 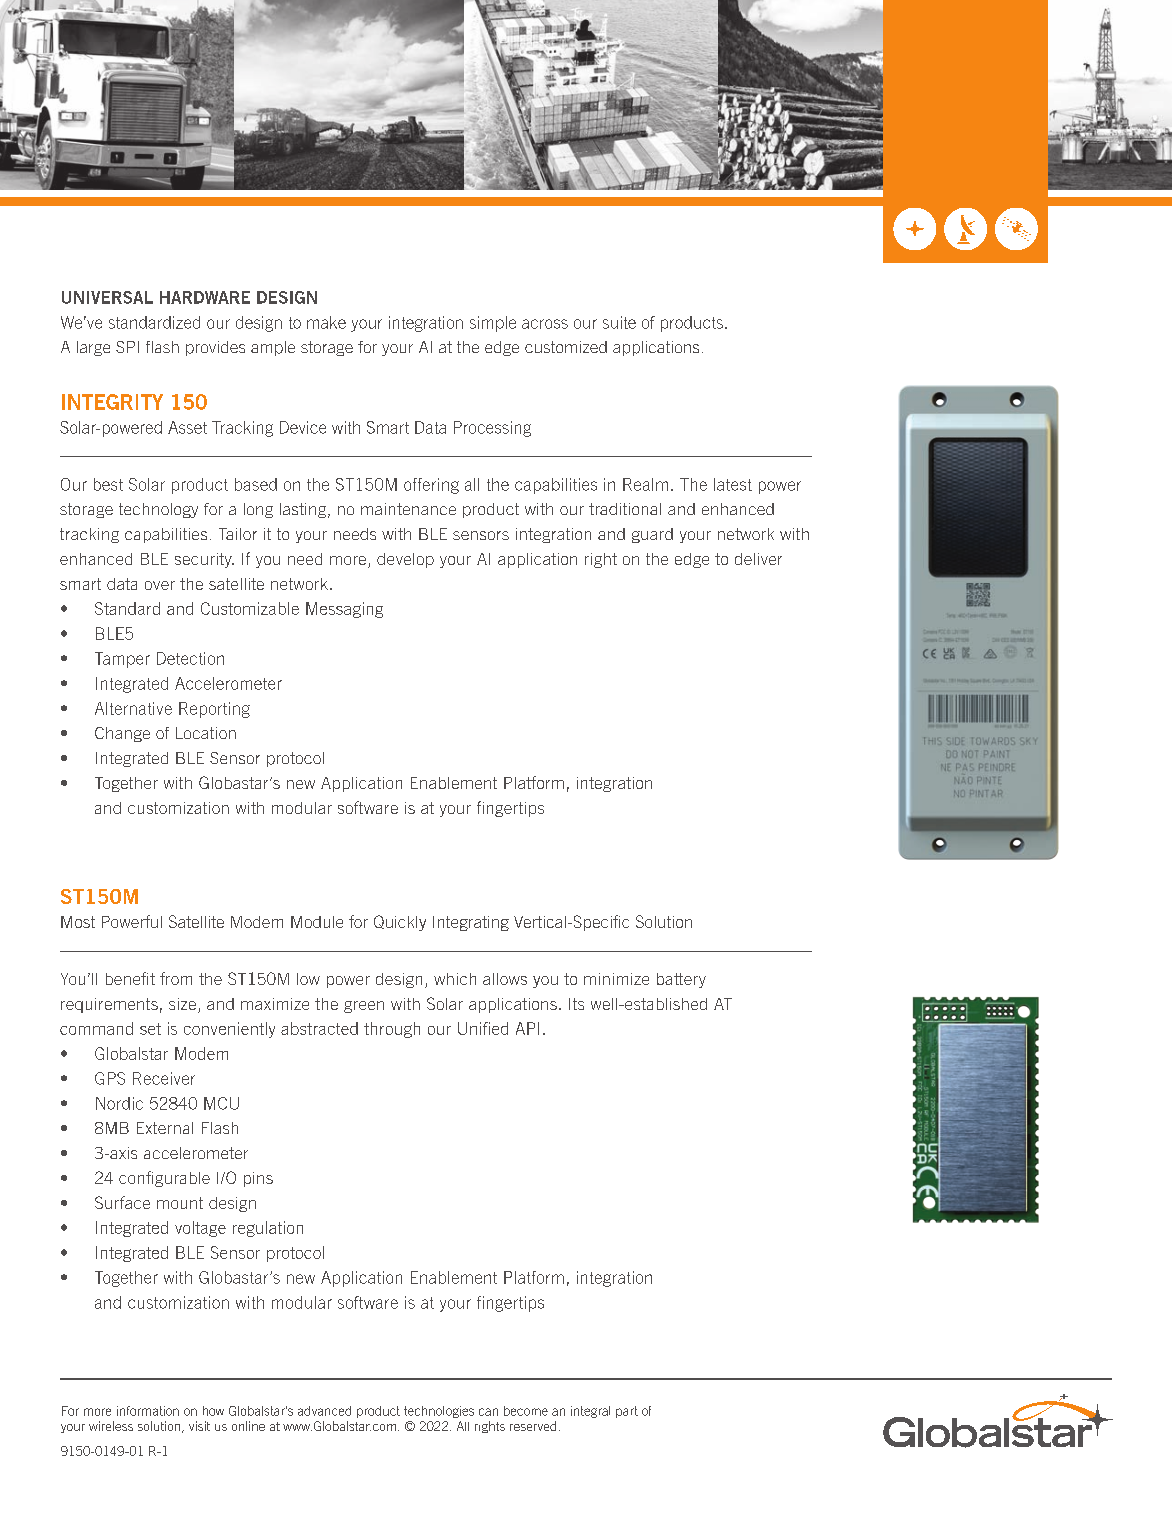 What do you see at coordinates (158, 510) in the image?
I see `technology` at bounding box center [158, 510].
